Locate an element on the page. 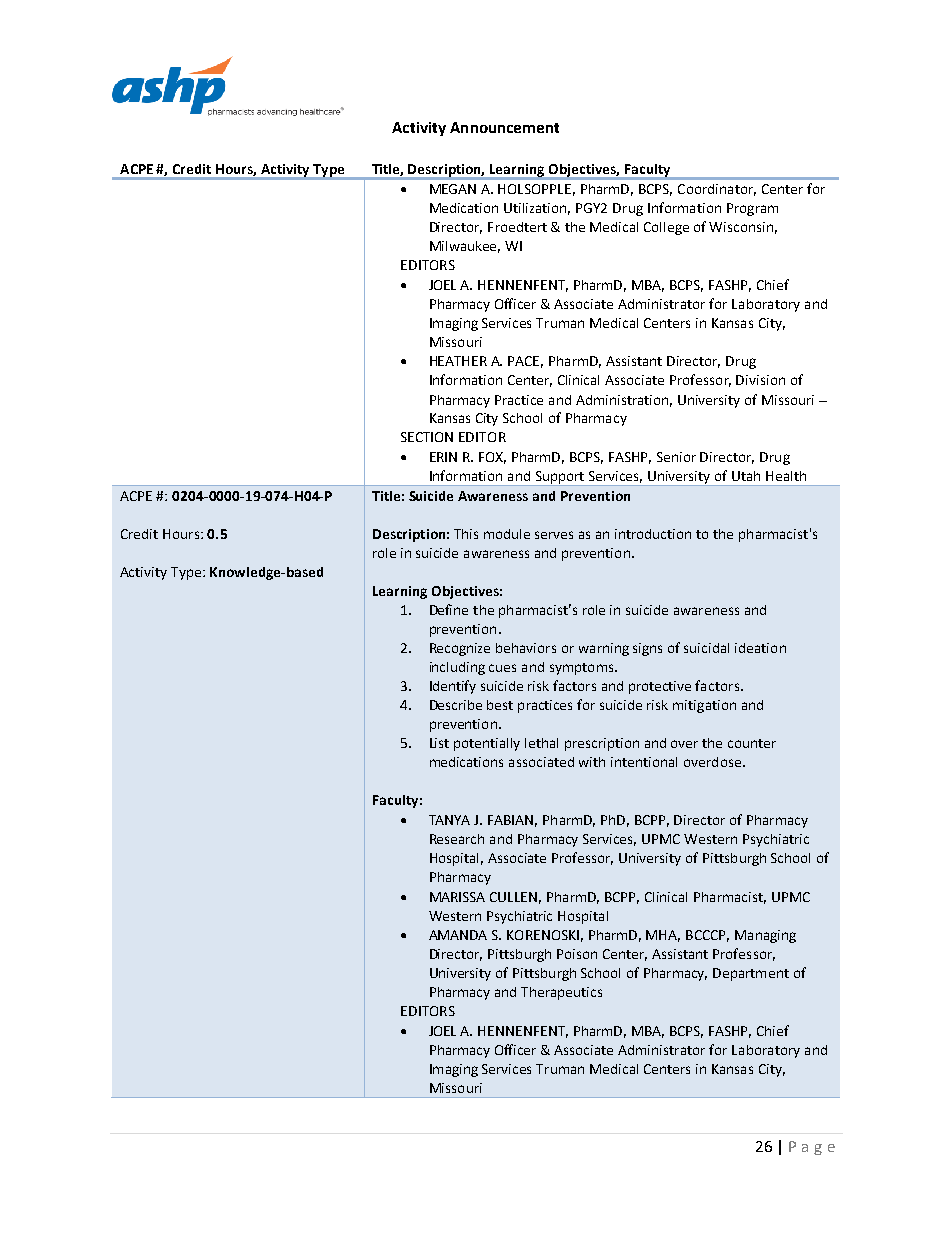 The image size is (952, 1233). AMANDA is located at coordinates (458, 935).
